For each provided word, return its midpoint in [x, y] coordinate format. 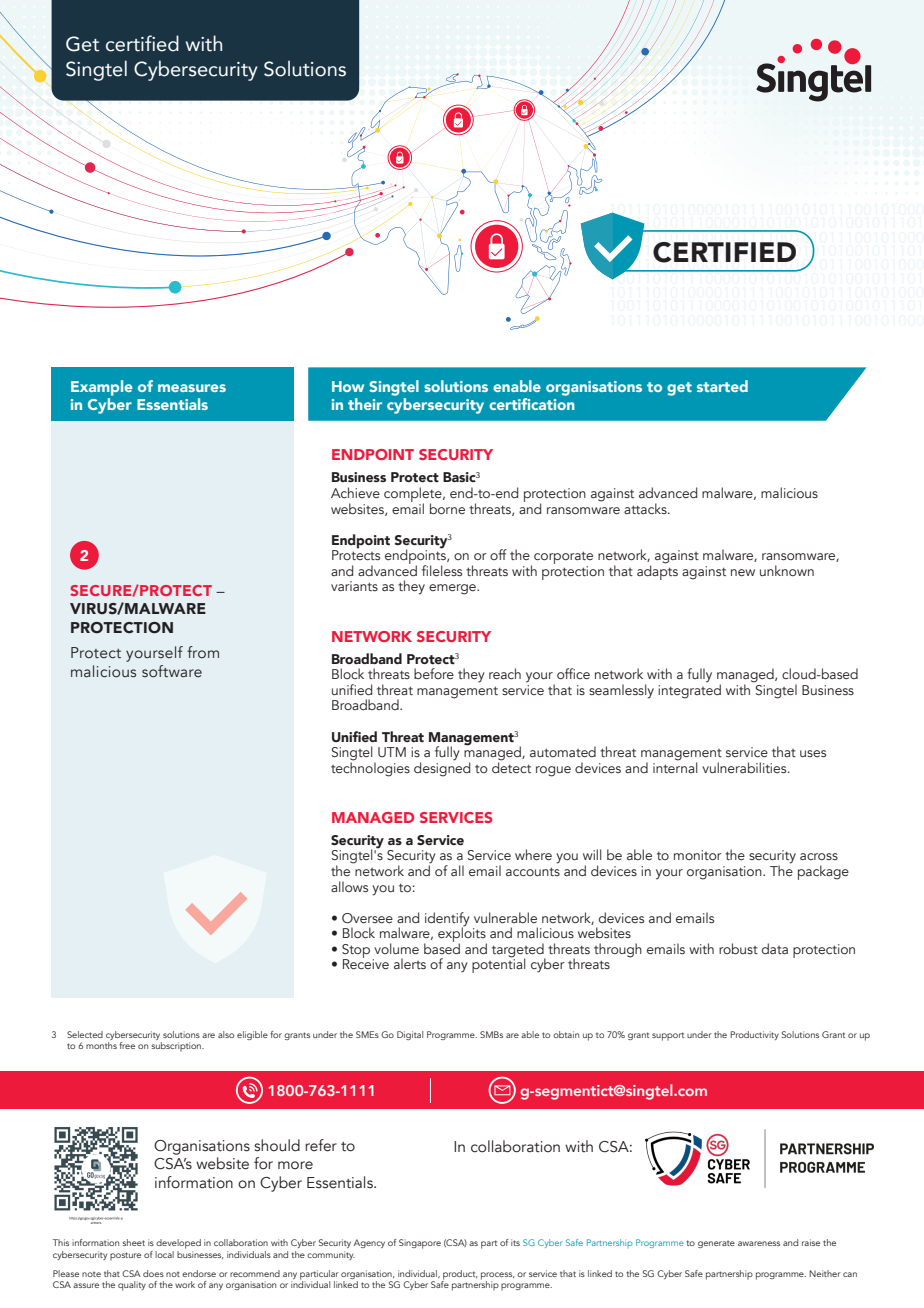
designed [442, 768]
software [172, 671]
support [668, 1036]
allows [349, 886]
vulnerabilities [745, 767]
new [743, 572]
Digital [410, 1035]
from [203, 652]
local [164, 1254]
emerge [453, 589]
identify [447, 920]
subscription [177, 1047]
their [365, 404]
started [722, 386]
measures [192, 388]
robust [738, 948]
